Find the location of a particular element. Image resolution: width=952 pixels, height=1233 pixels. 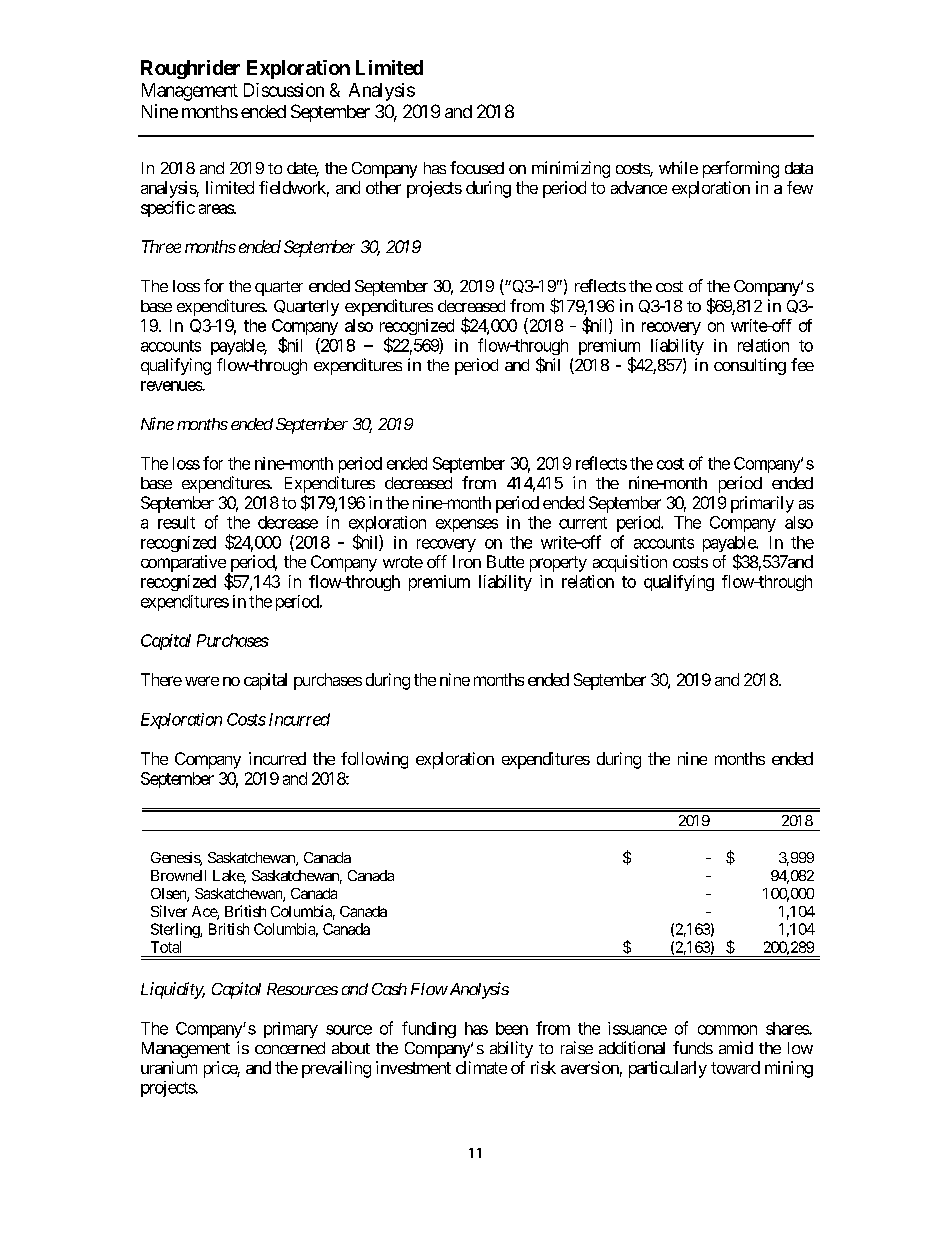

performing is located at coordinates (741, 169).
